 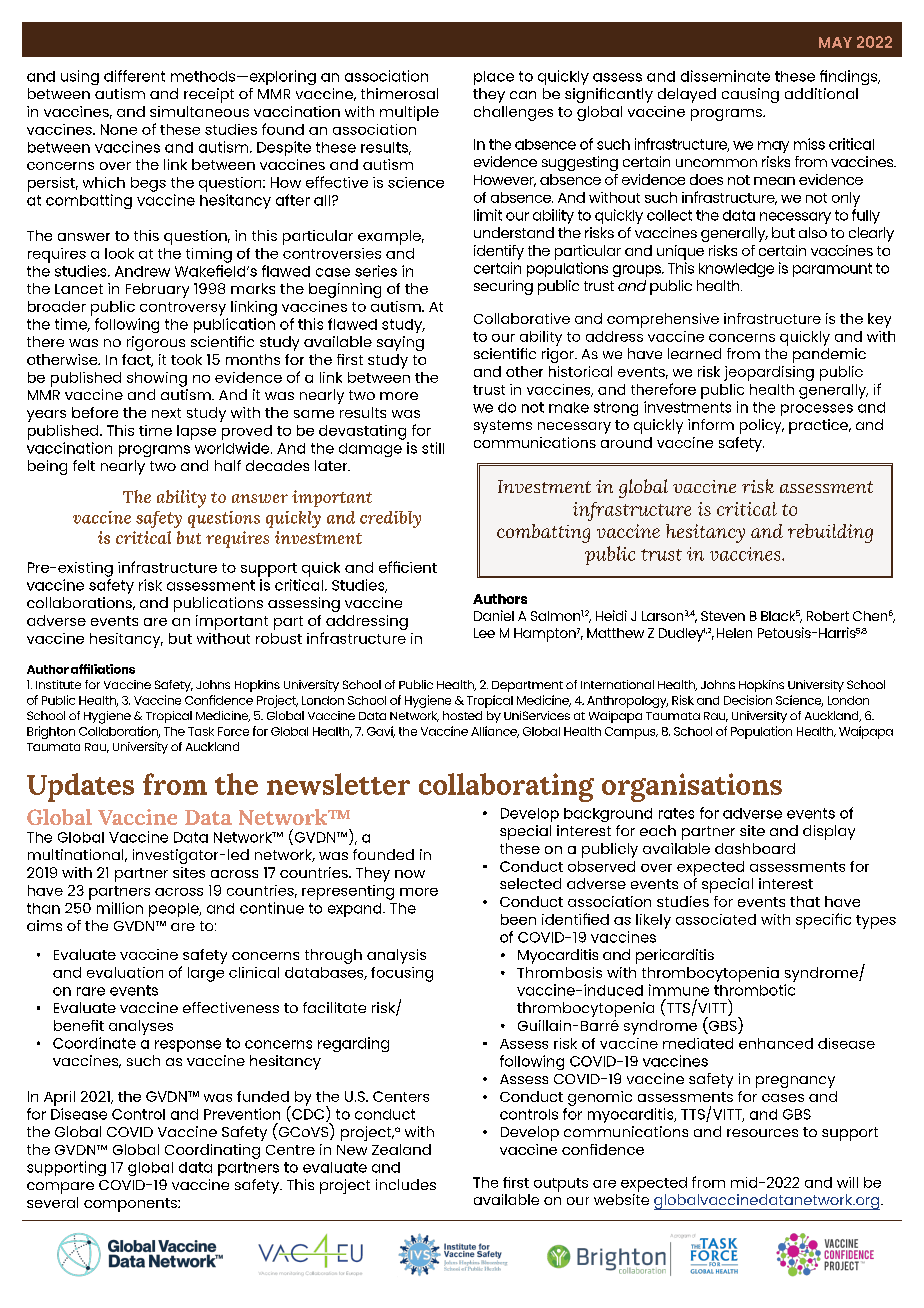 I want to click on felt, so click(x=84, y=465).
